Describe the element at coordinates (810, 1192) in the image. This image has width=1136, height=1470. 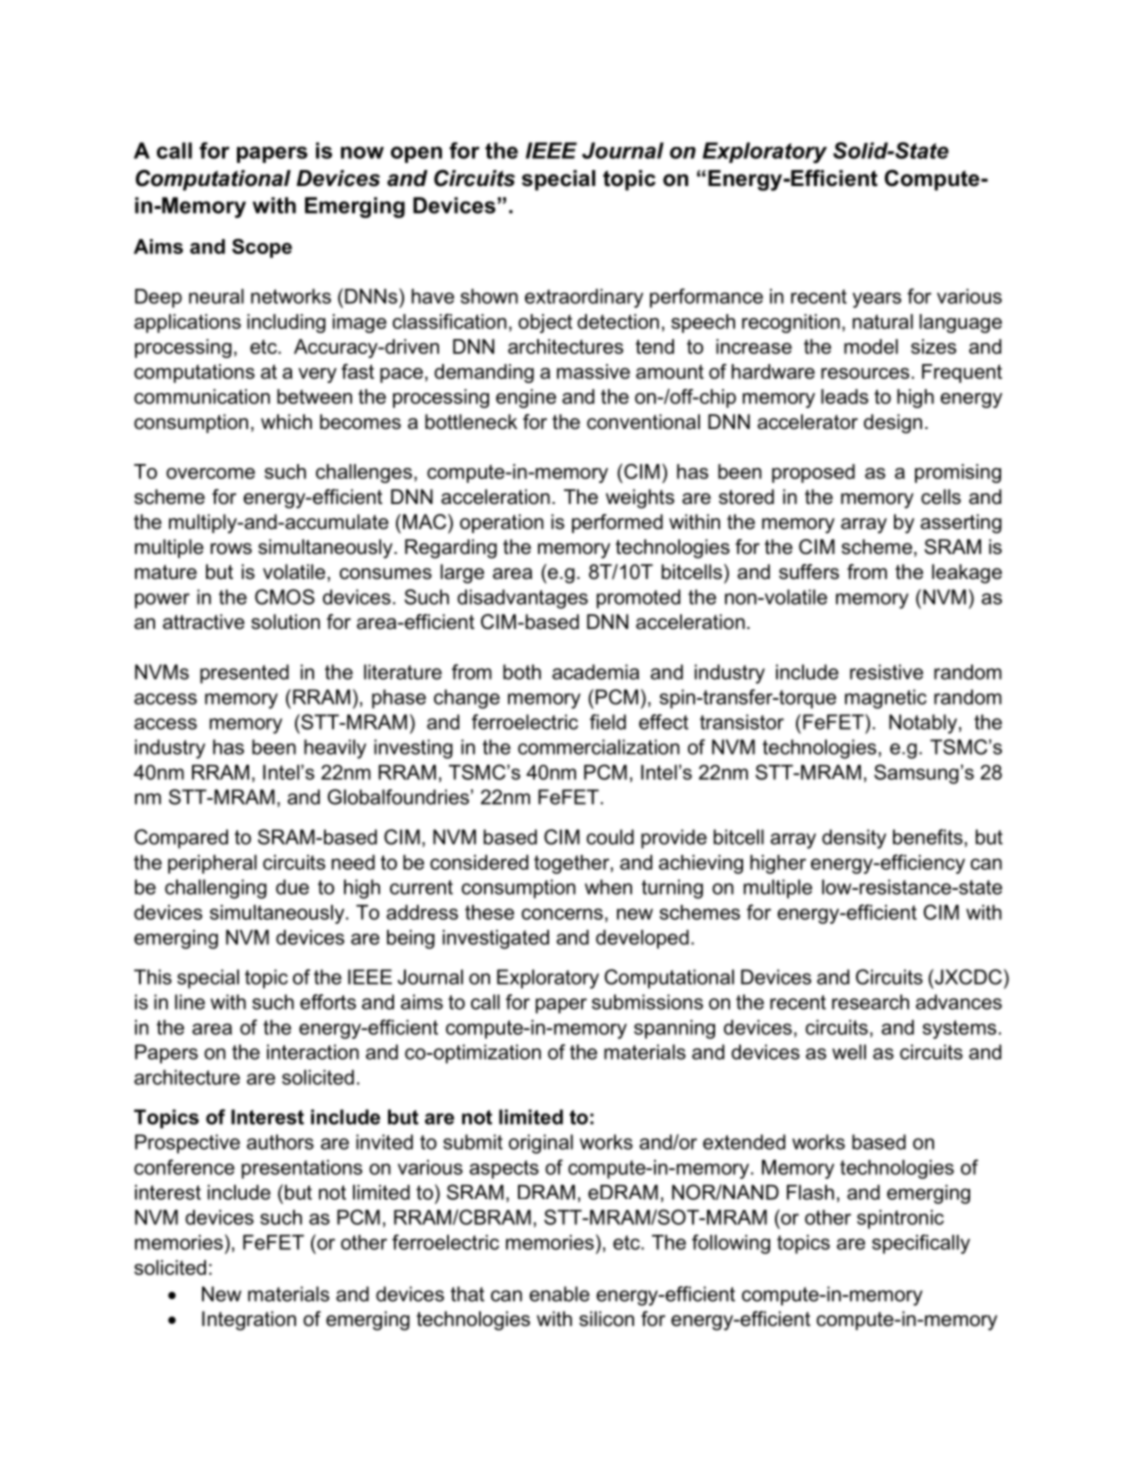
I see `Flash` at that location.
